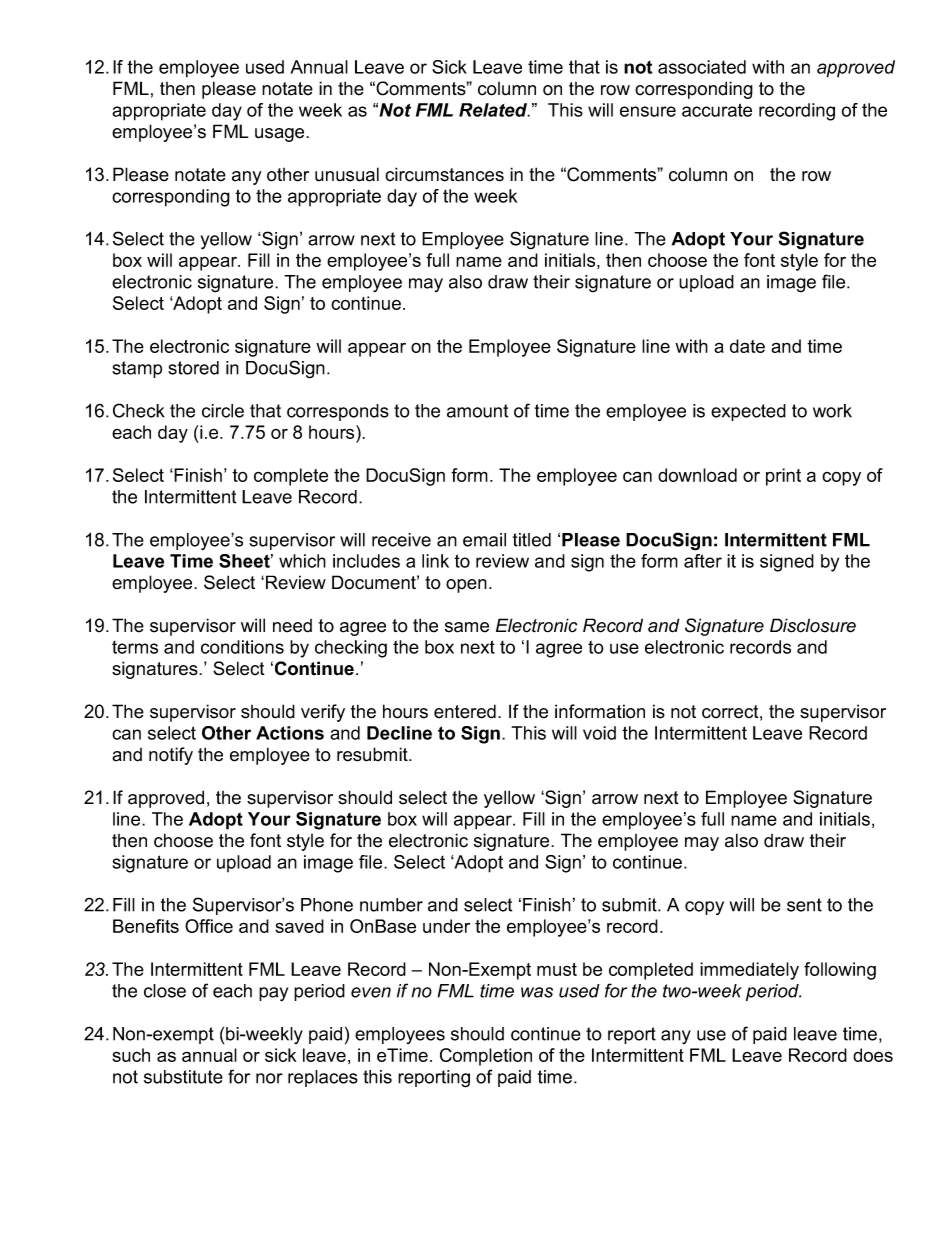 The height and width of the image is (1233, 952). Describe the element at coordinates (281, 135) in the image. I see `usage` at that location.
